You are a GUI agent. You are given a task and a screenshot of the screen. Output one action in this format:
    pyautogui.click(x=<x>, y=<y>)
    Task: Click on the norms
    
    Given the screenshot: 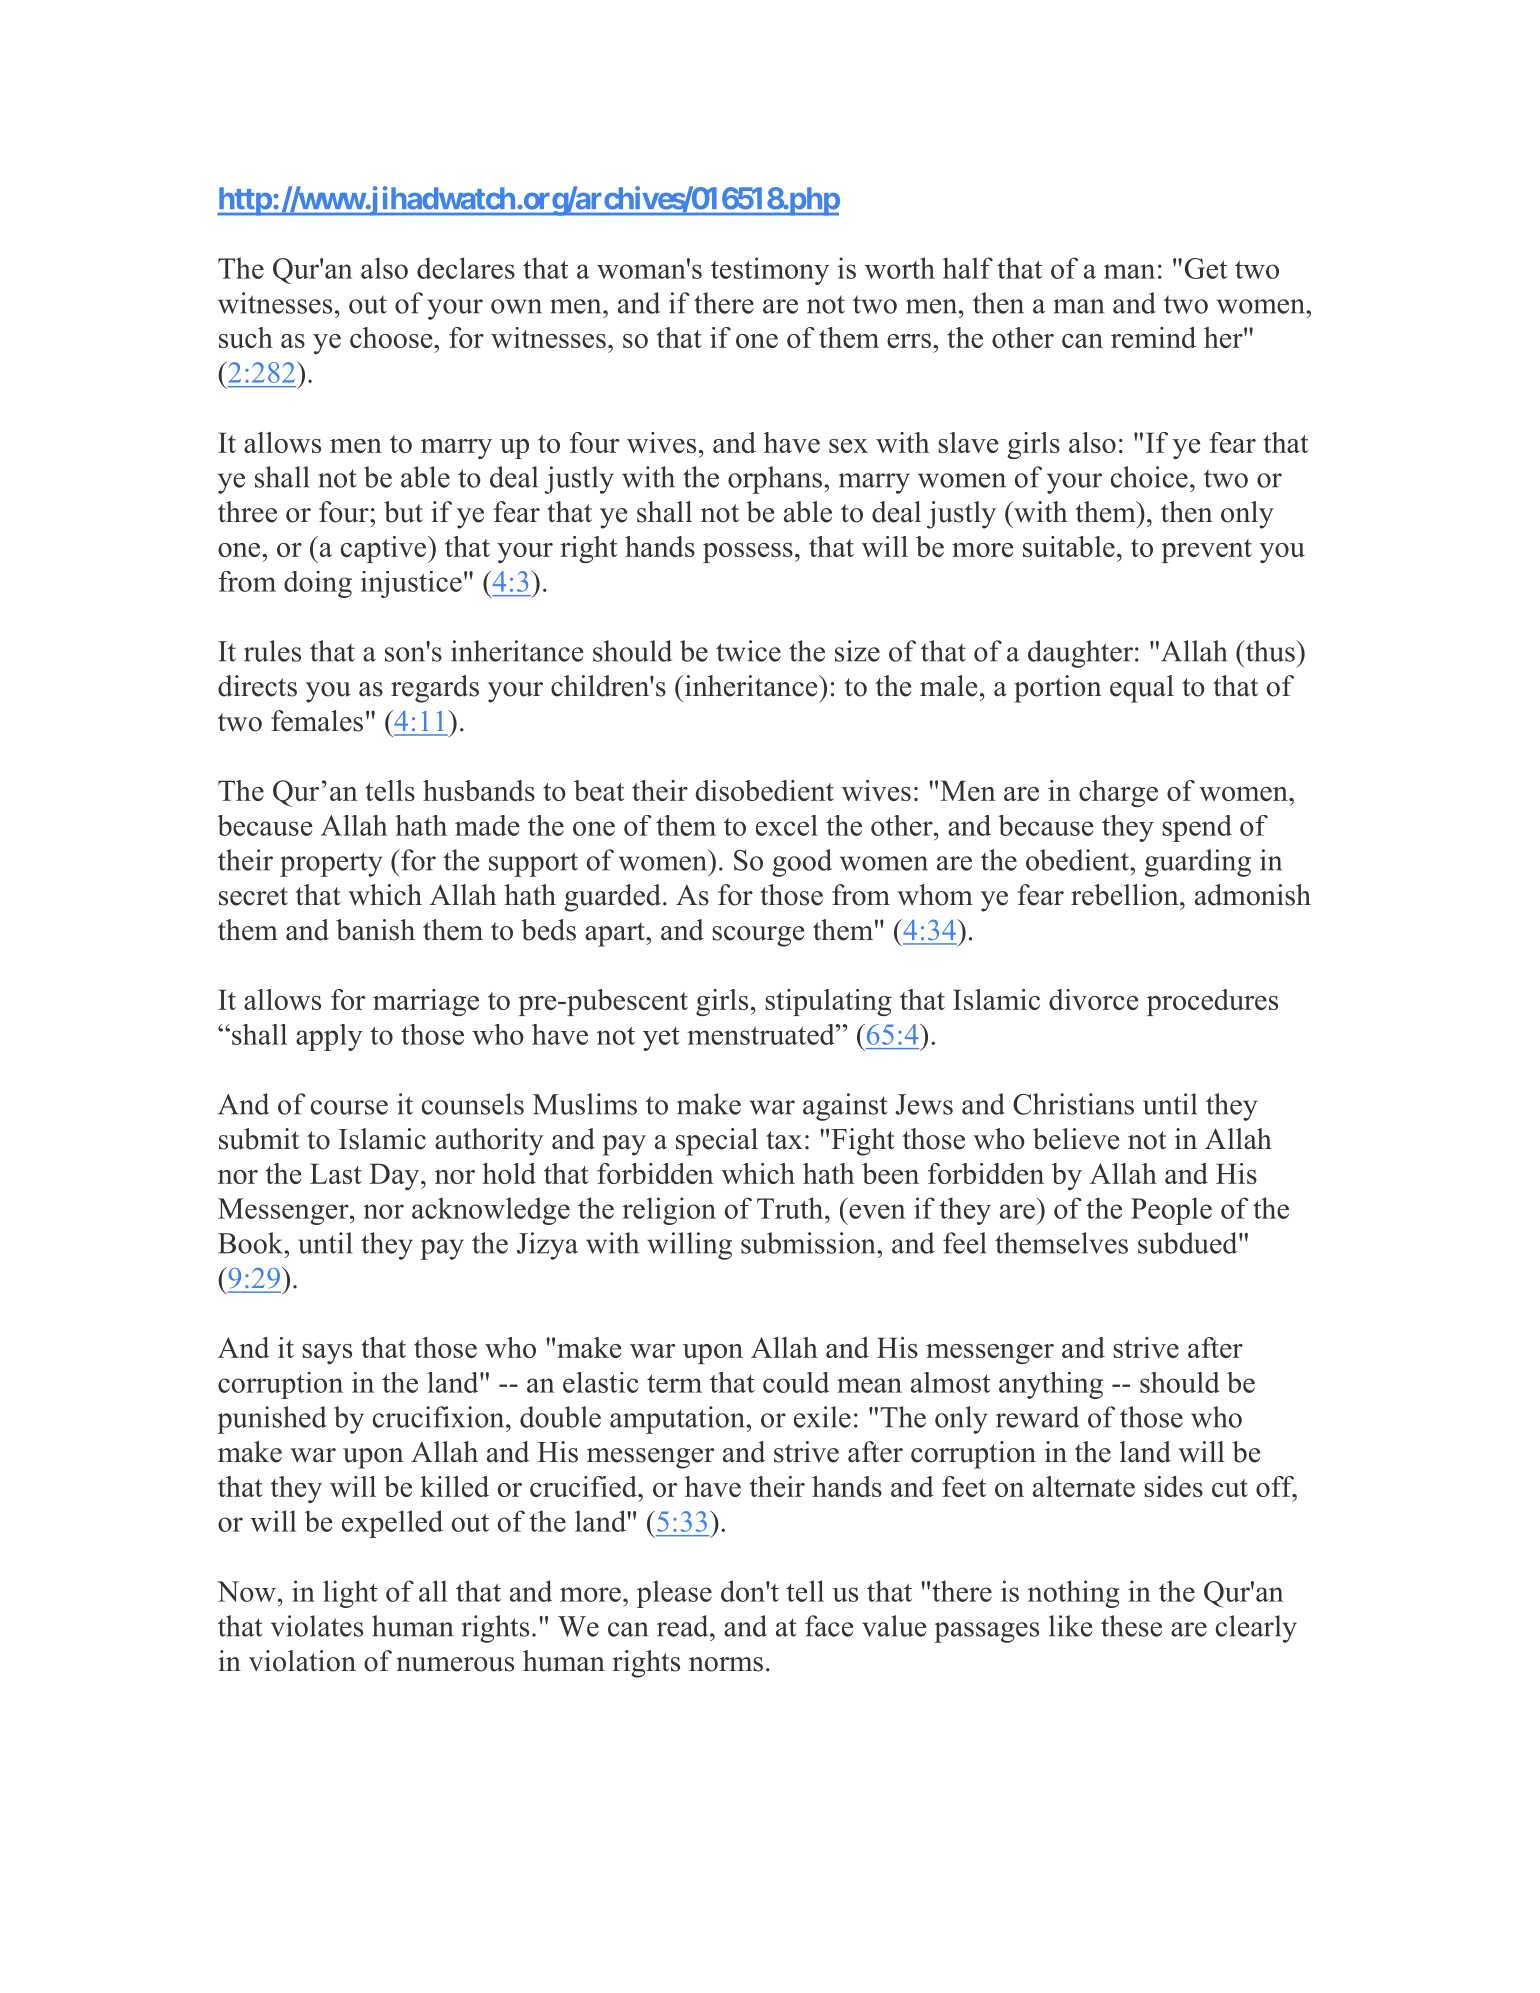 What is the action you would take?
    pyautogui.click(x=726, y=1664)
